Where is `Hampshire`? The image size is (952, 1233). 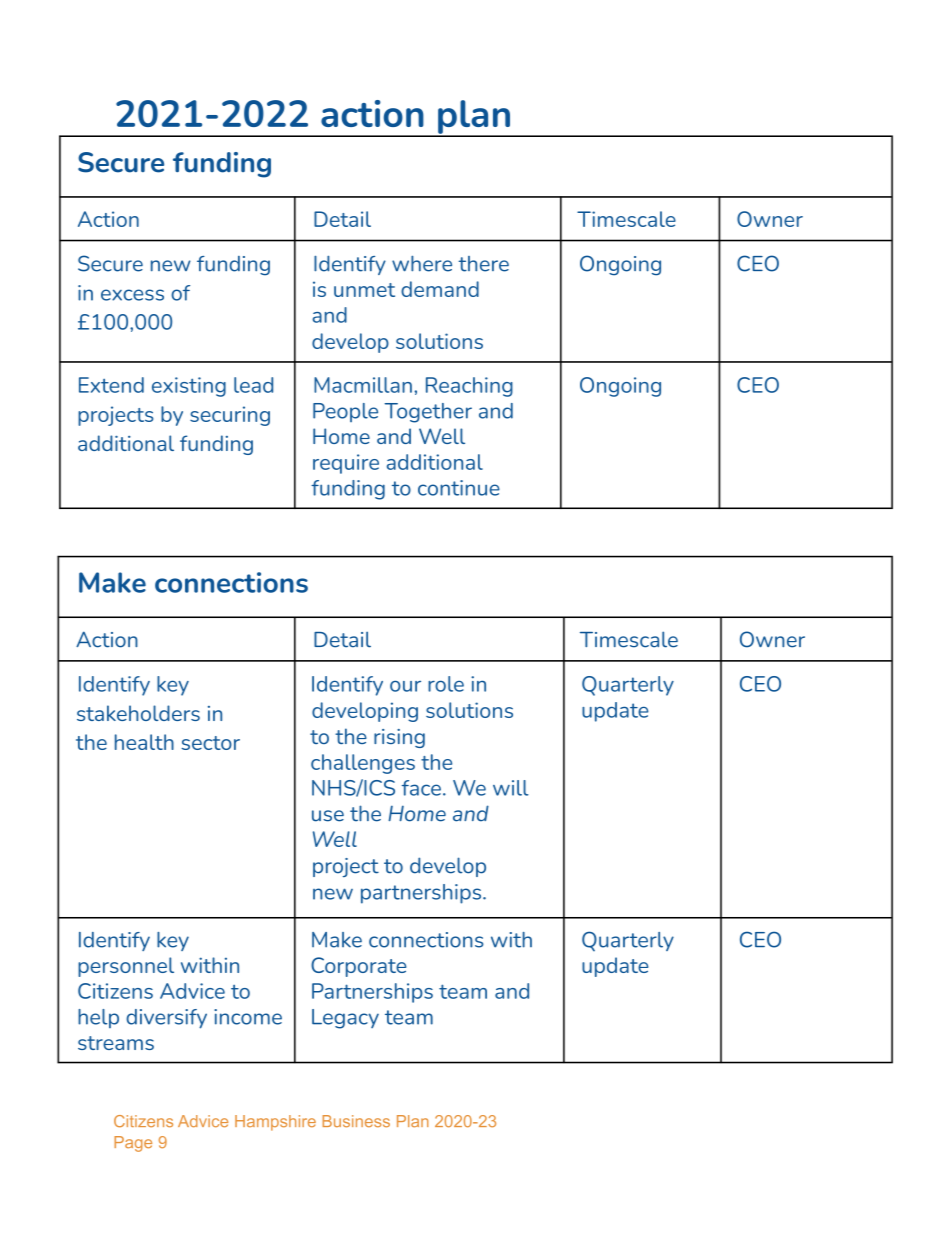 Hampshire is located at coordinates (275, 1123).
